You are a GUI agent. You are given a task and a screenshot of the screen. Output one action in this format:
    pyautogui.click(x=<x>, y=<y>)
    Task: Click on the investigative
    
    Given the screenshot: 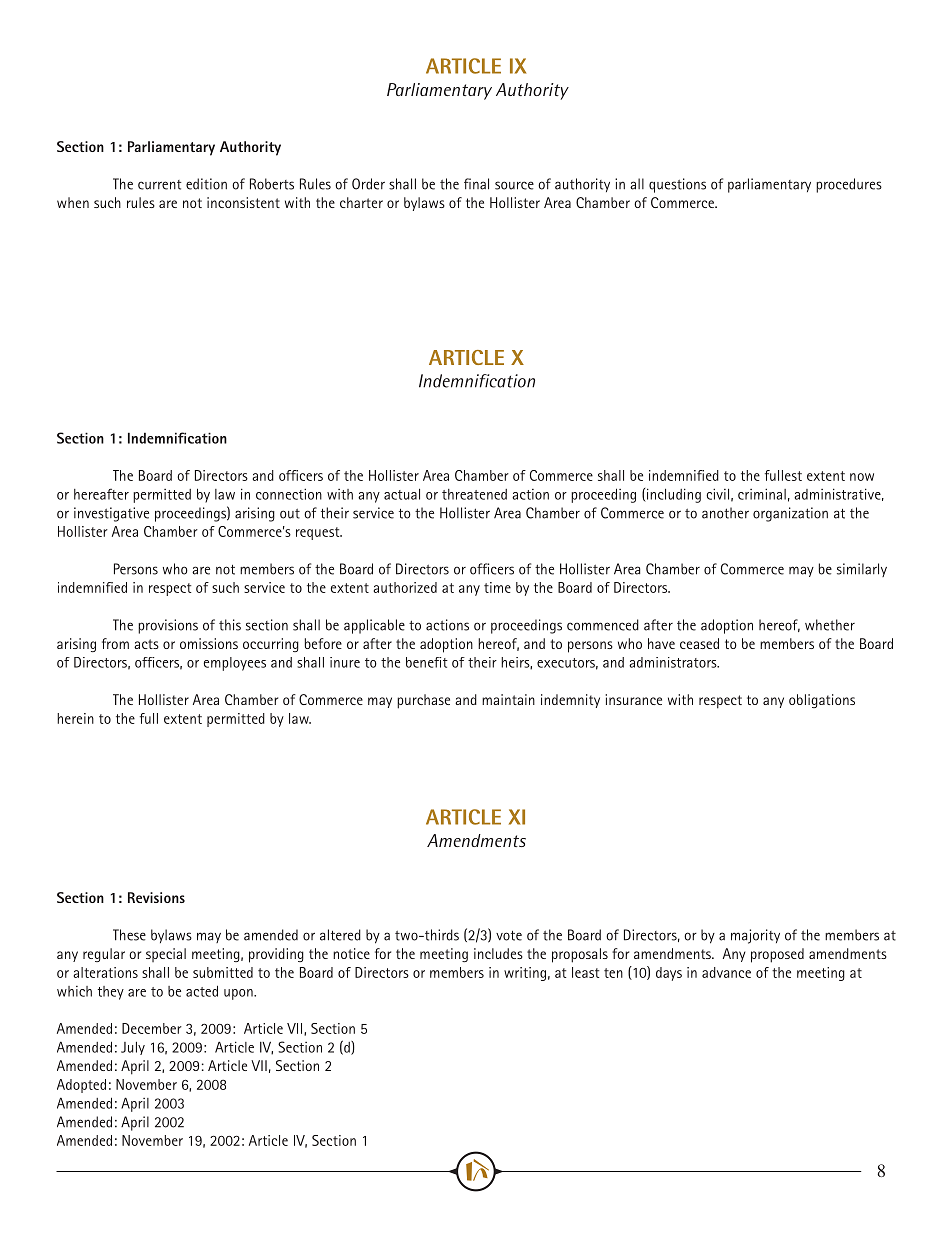 What is the action you would take?
    pyautogui.click(x=111, y=514)
